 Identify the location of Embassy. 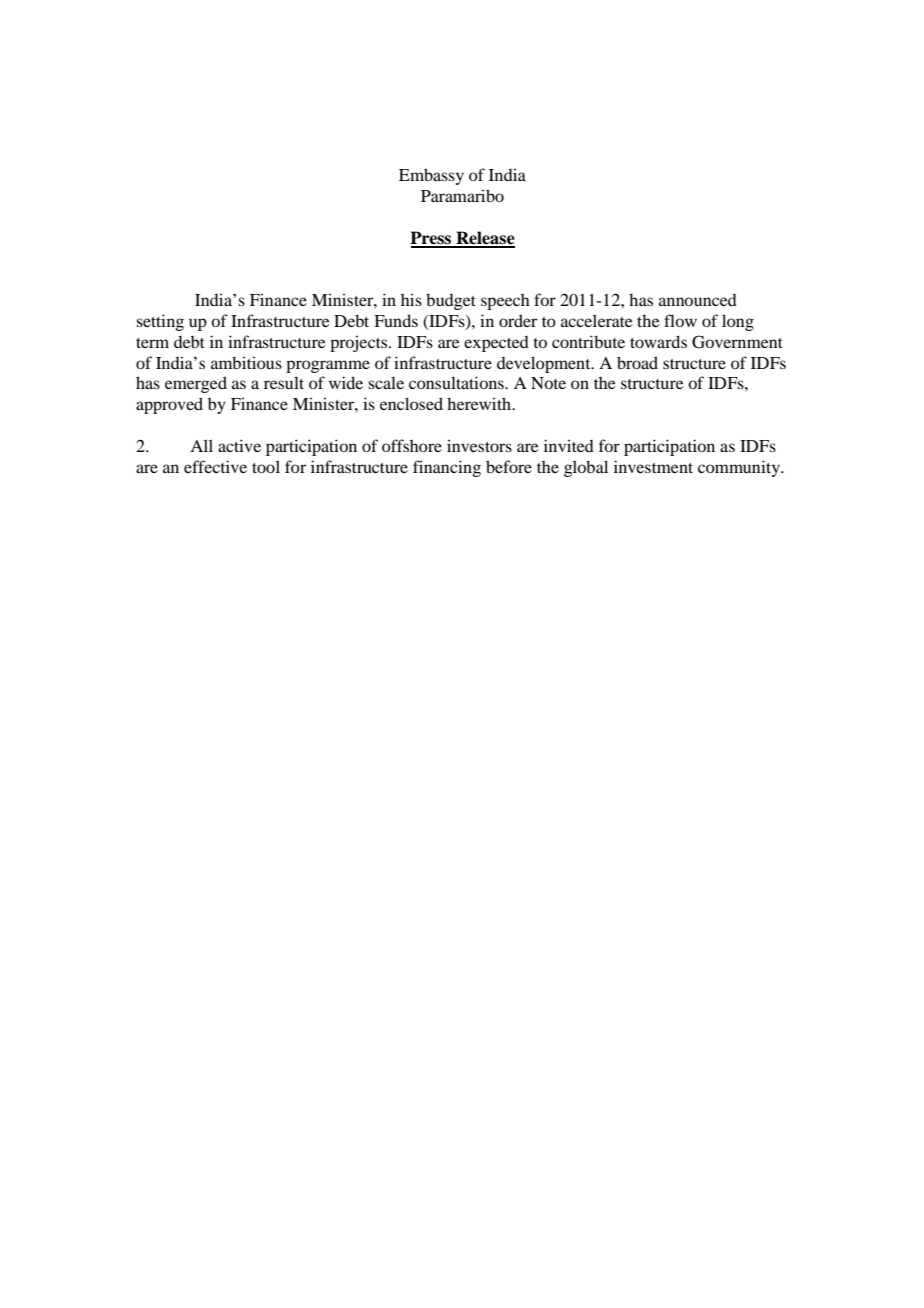
(431, 176).
